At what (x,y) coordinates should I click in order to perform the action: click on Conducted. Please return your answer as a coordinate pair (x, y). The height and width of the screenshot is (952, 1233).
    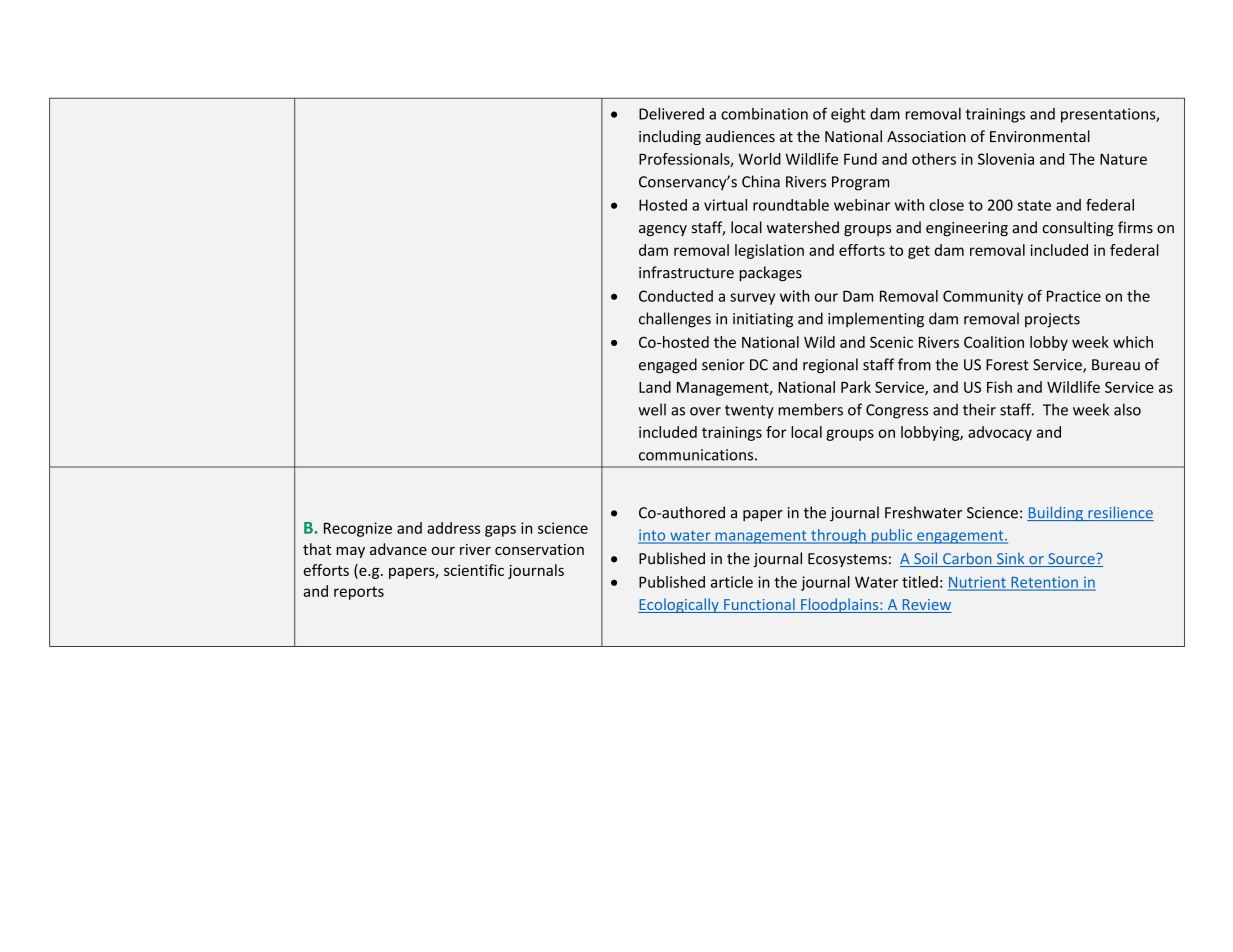
    Looking at the image, I should click on (676, 296).
